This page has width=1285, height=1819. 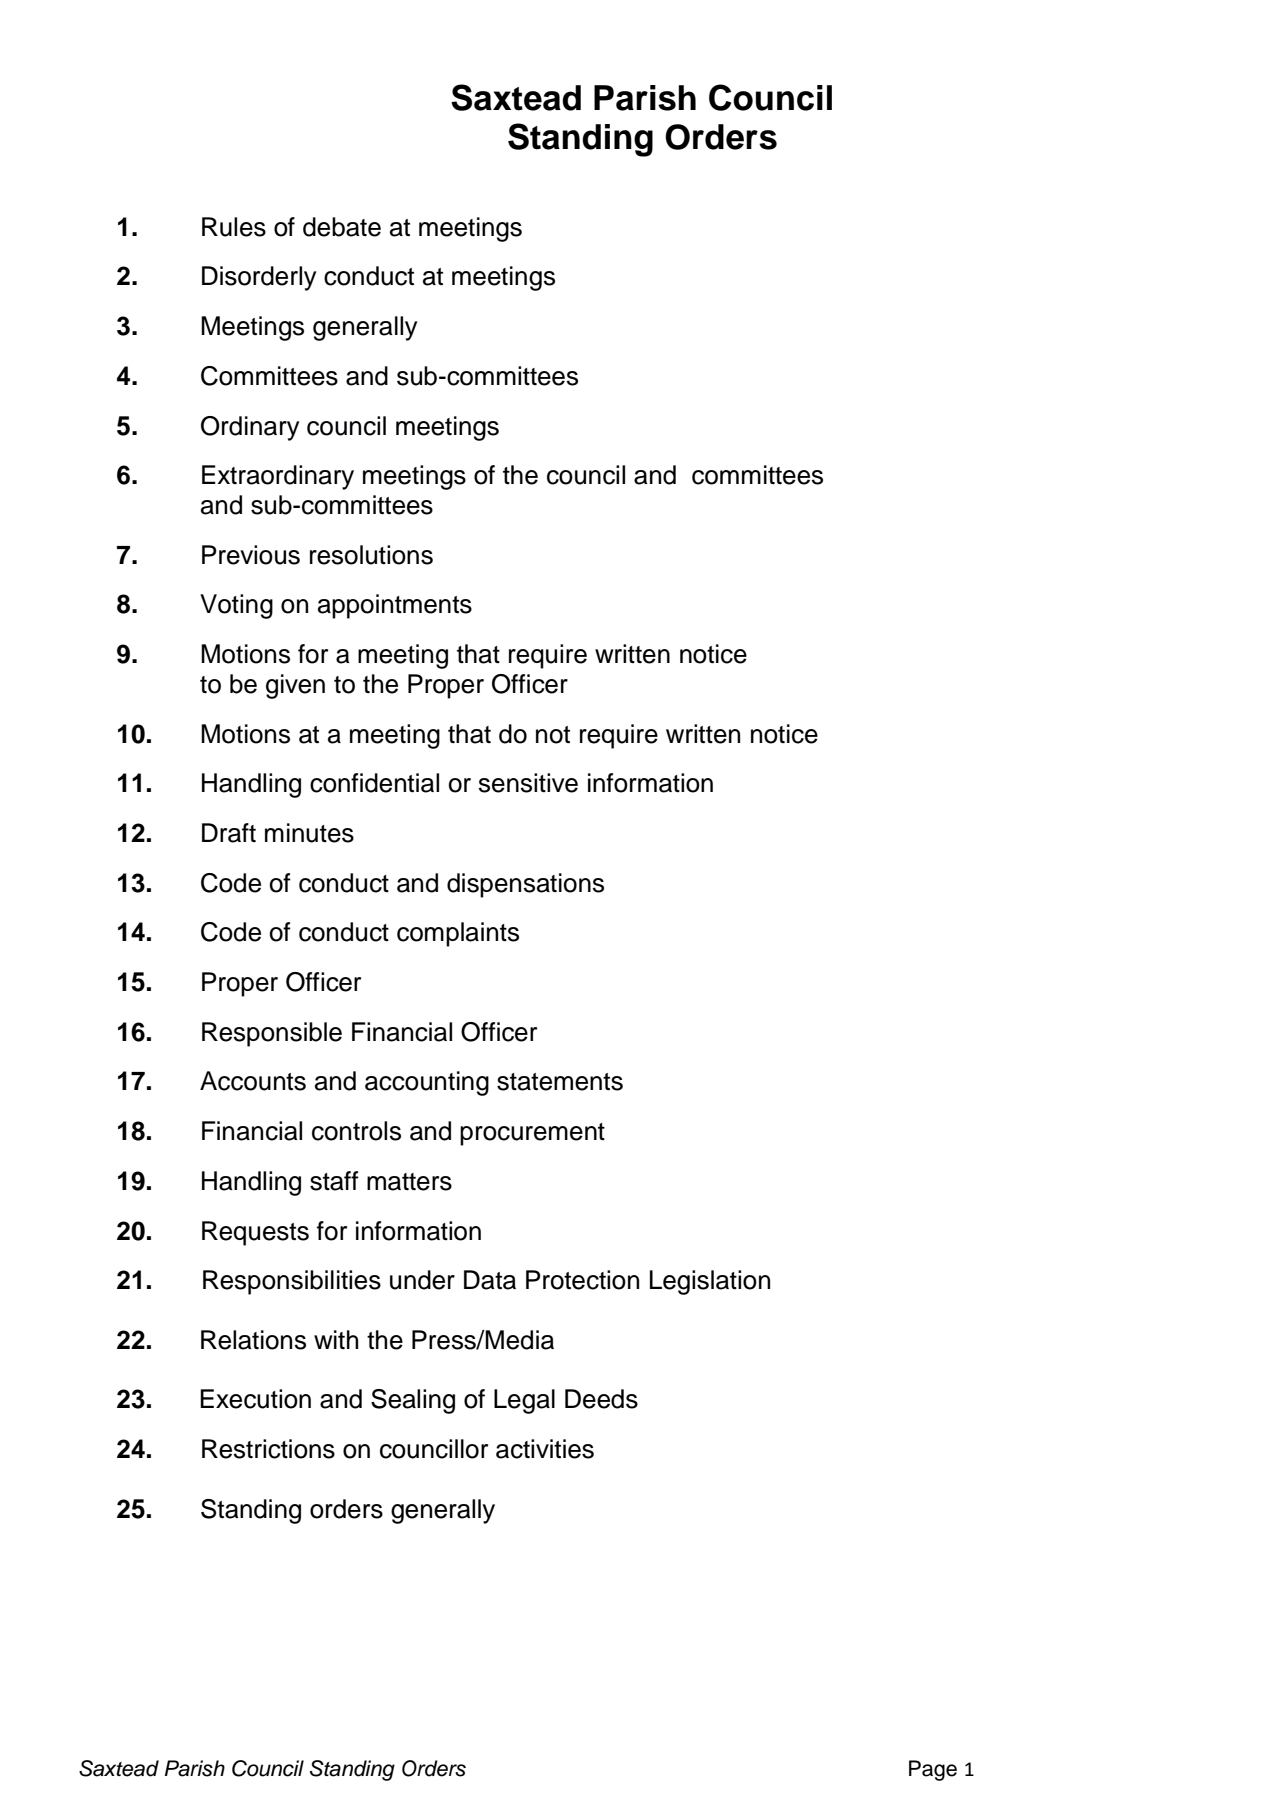 What do you see at coordinates (268, 1449) in the page?
I see `Restrictions` at bounding box center [268, 1449].
